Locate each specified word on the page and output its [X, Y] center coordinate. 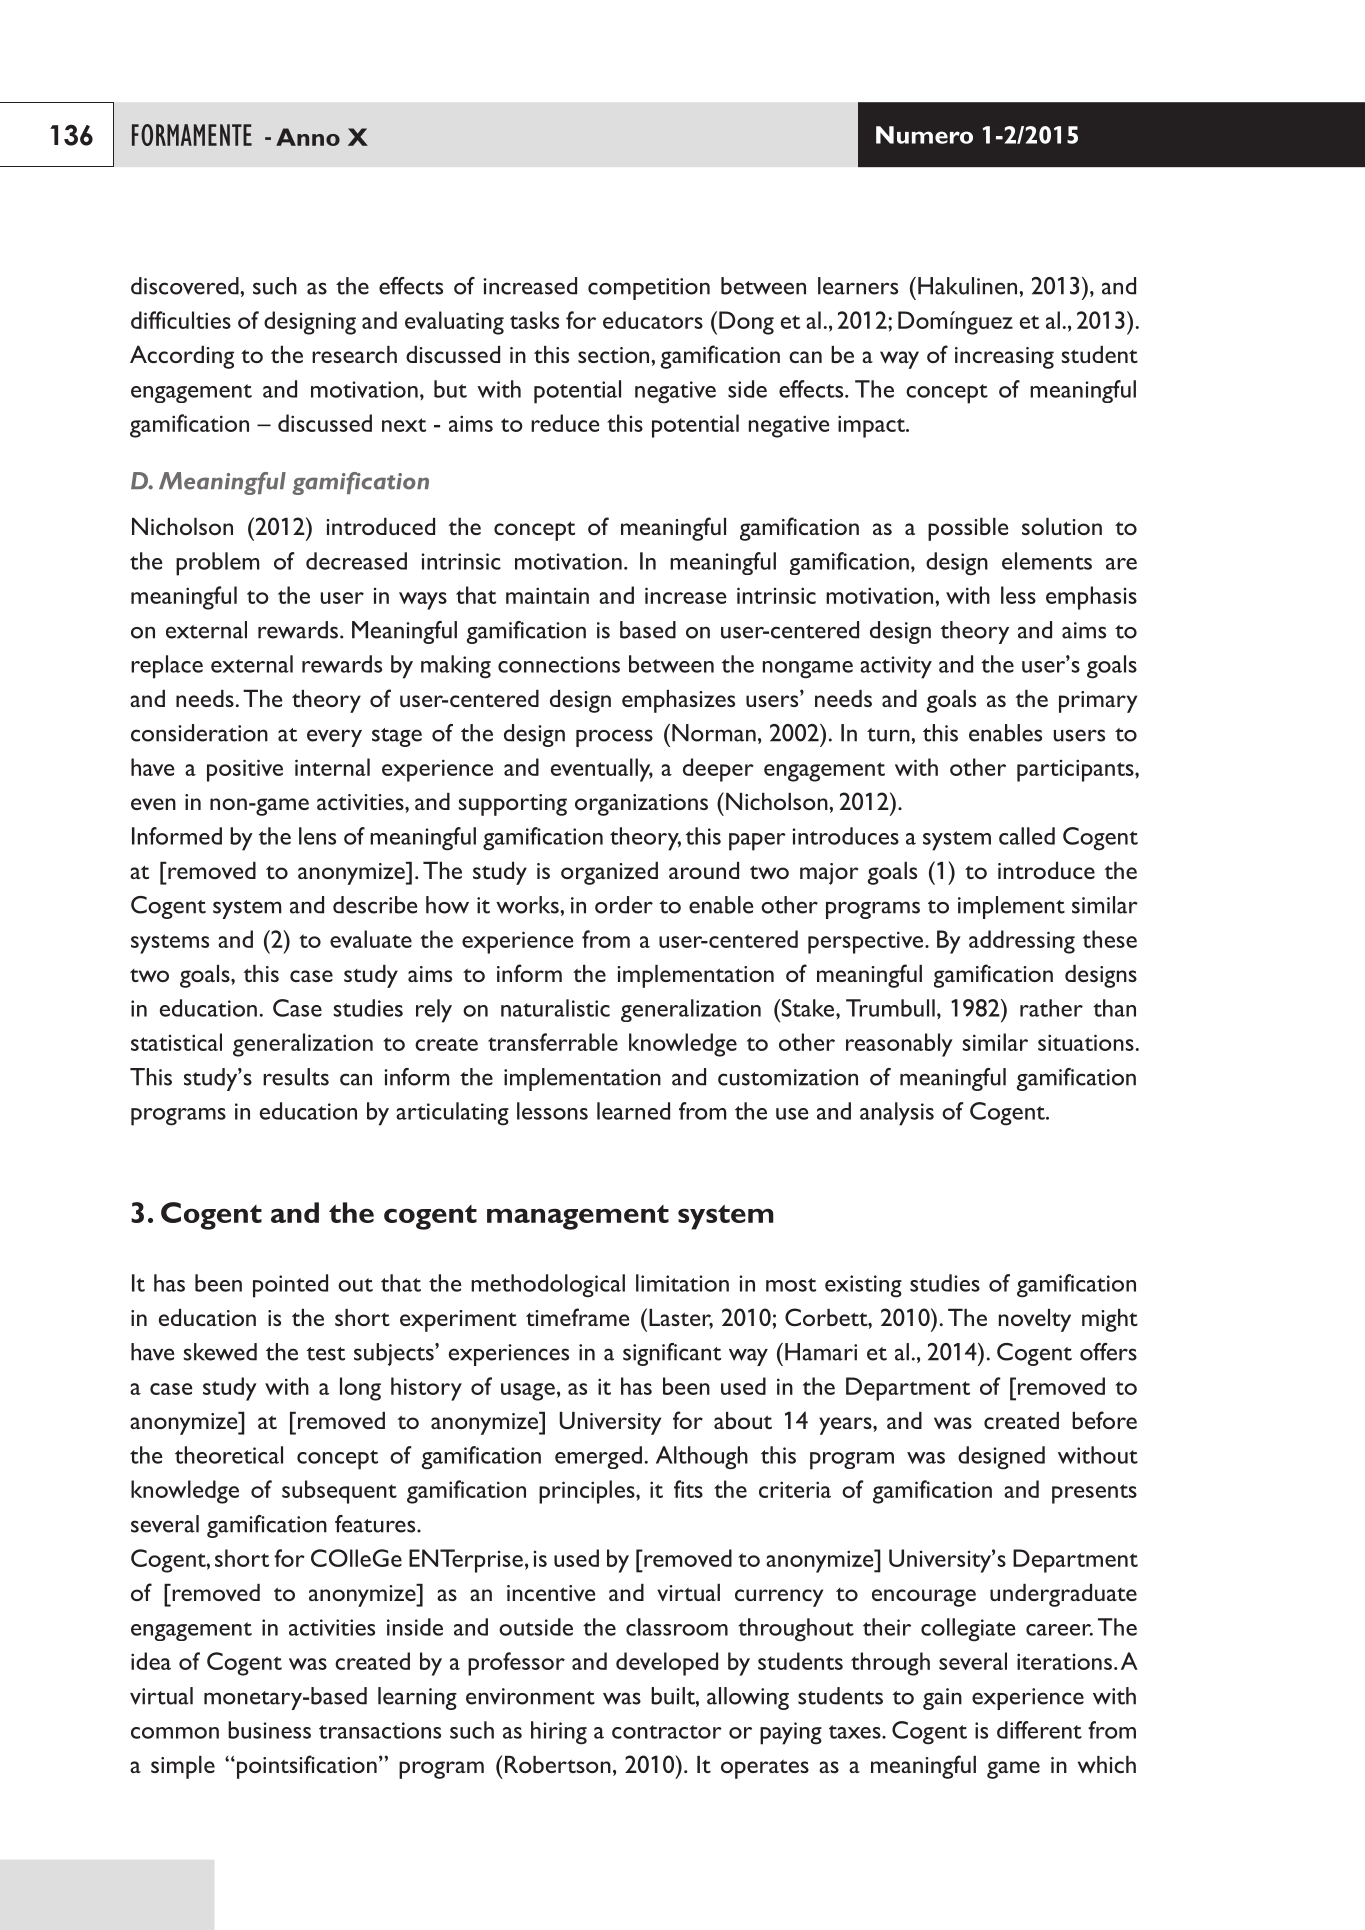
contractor [667, 1732]
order [624, 905]
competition [649, 289]
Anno [308, 137]
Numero [924, 135]
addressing [1022, 942]
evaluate [371, 939]
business [269, 1730]
